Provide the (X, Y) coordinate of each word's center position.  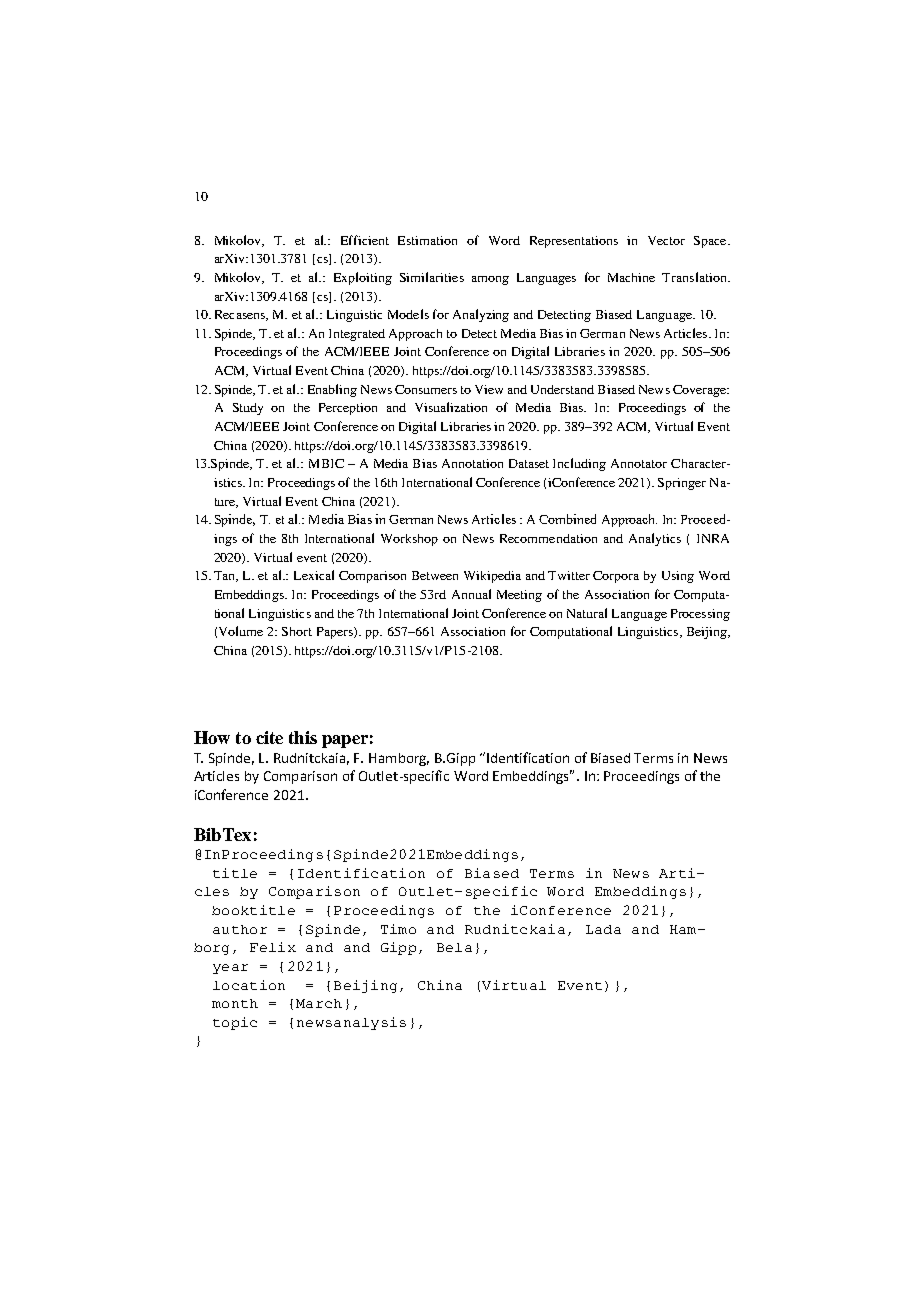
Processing (700, 615)
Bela (454, 947)
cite (269, 737)
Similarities (432, 277)
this (303, 737)
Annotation (472, 463)
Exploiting (363, 278)
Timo (398, 929)
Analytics (655, 539)
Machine (631, 277)
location (249, 985)
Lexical (314, 575)
